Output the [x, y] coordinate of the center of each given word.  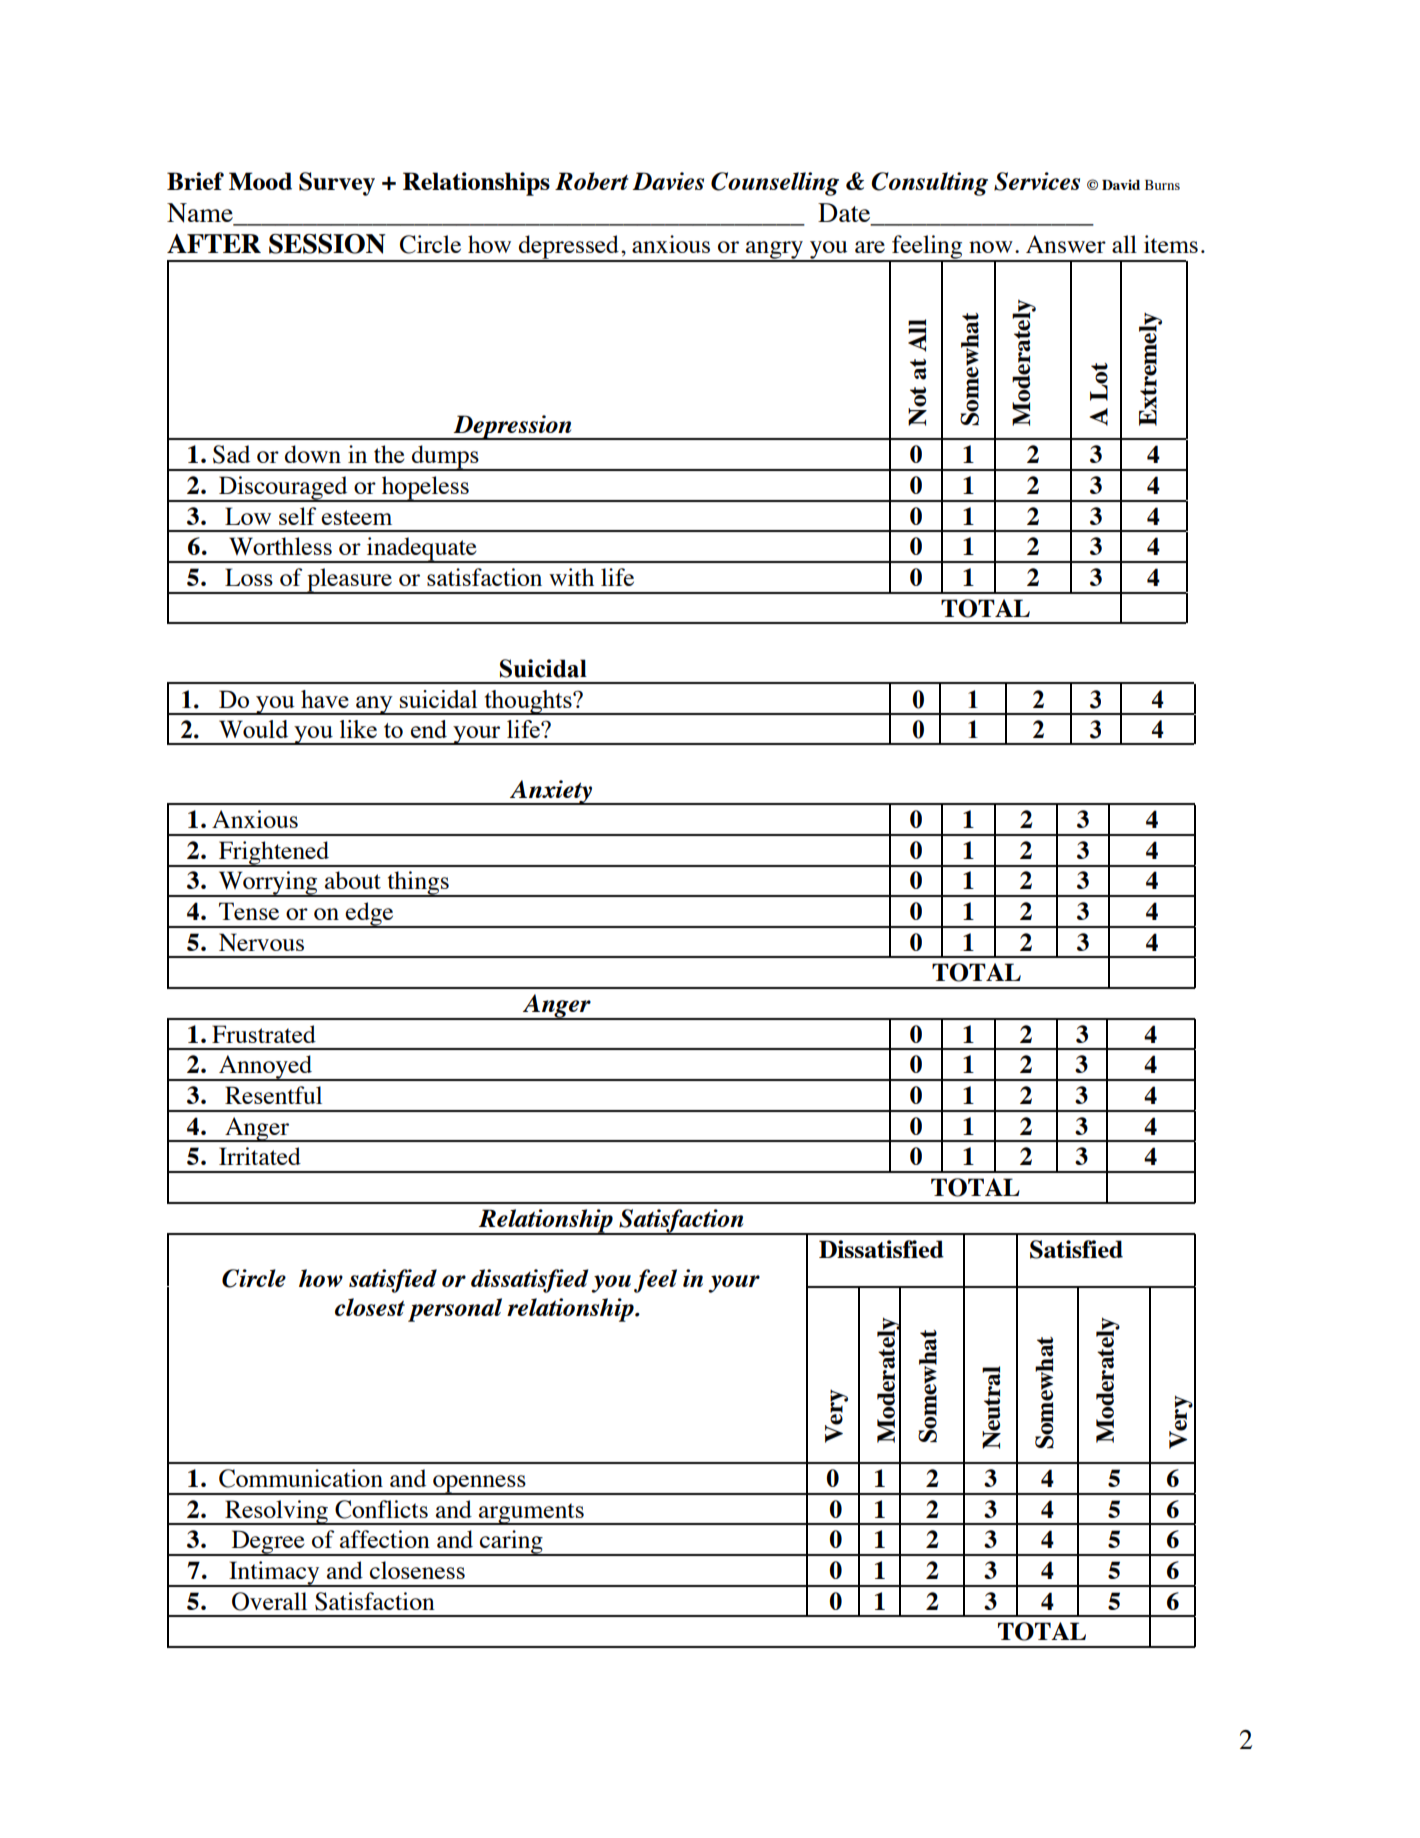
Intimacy [274, 1574]
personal [455, 1310]
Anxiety [551, 792]
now [991, 247]
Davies [668, 181]
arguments [531, 1514]
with [571, 577]
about [353, 880]
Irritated [260, 1156]
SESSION [327, 244]
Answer [1066, 244]
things [418, 884]
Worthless [280, 546]
